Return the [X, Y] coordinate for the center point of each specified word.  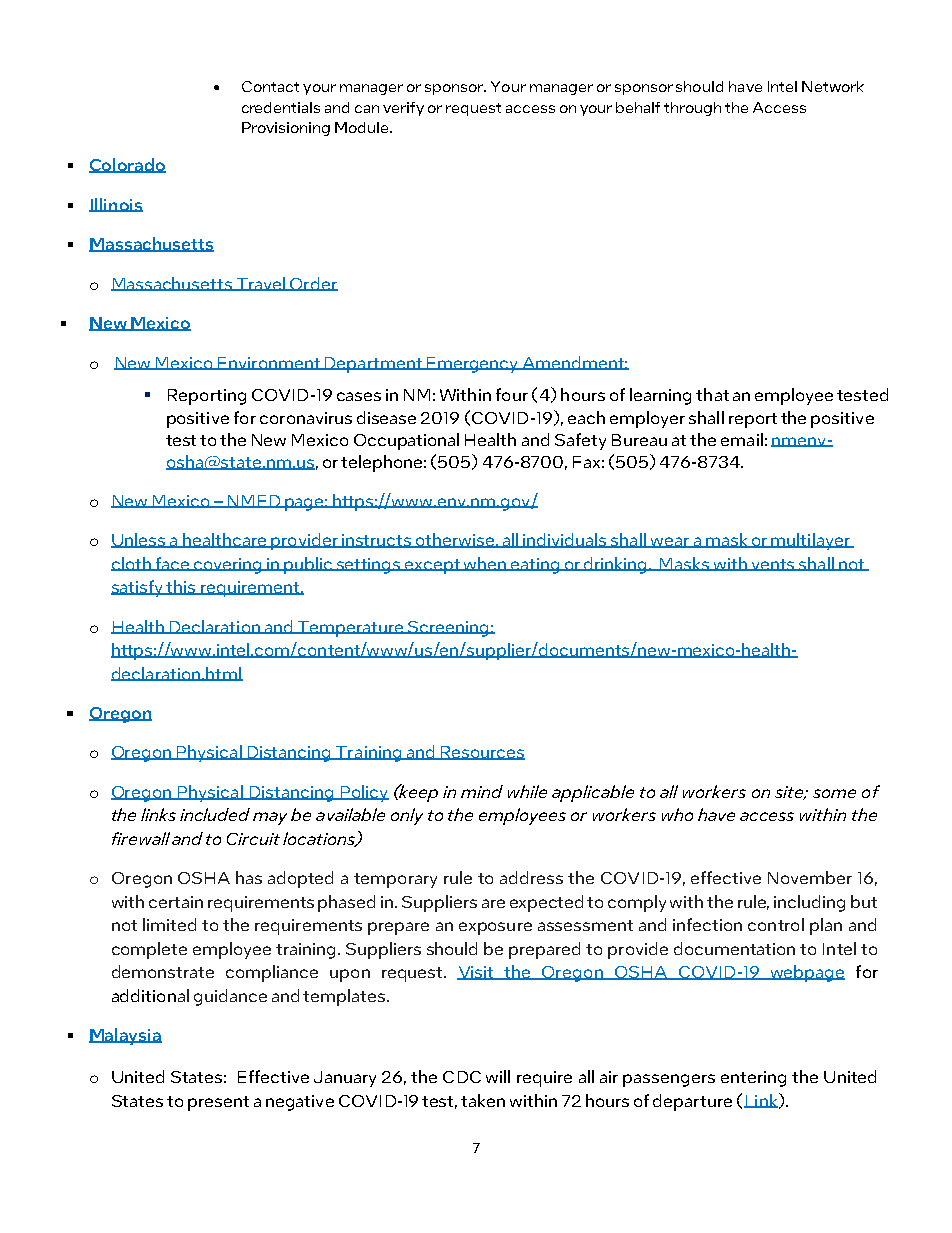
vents [773, 565]
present [218, 1103]
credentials [281, 107]
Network [833, 86]
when [484, 564]
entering [753, 1079]
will [498, 1076]
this [181, 587]
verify [403, 109]
